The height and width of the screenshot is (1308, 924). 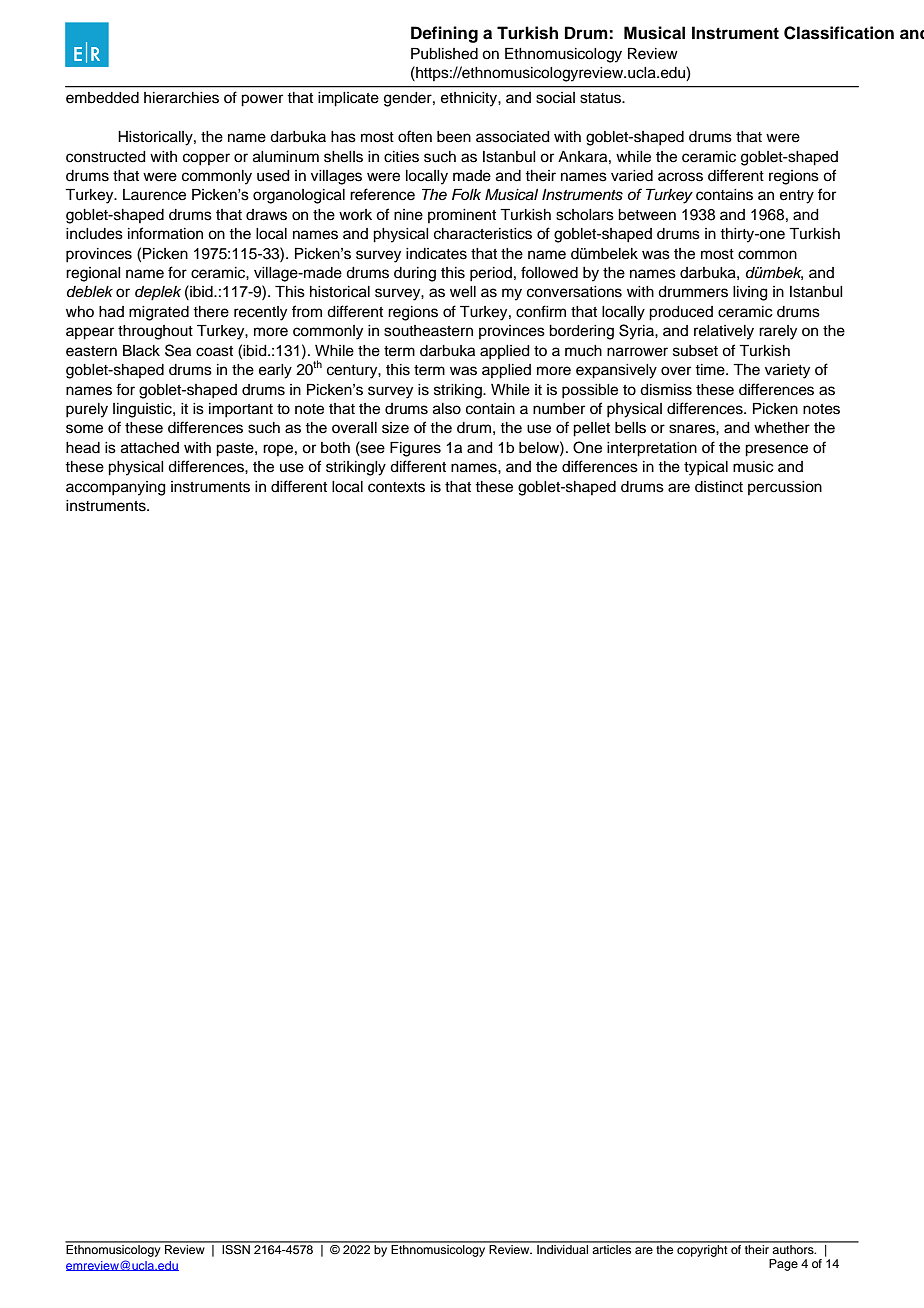 What do you see at coordinates (236, 1248) in the screenshot?
I see `ISSN` at bounding box center [236, 1248].
